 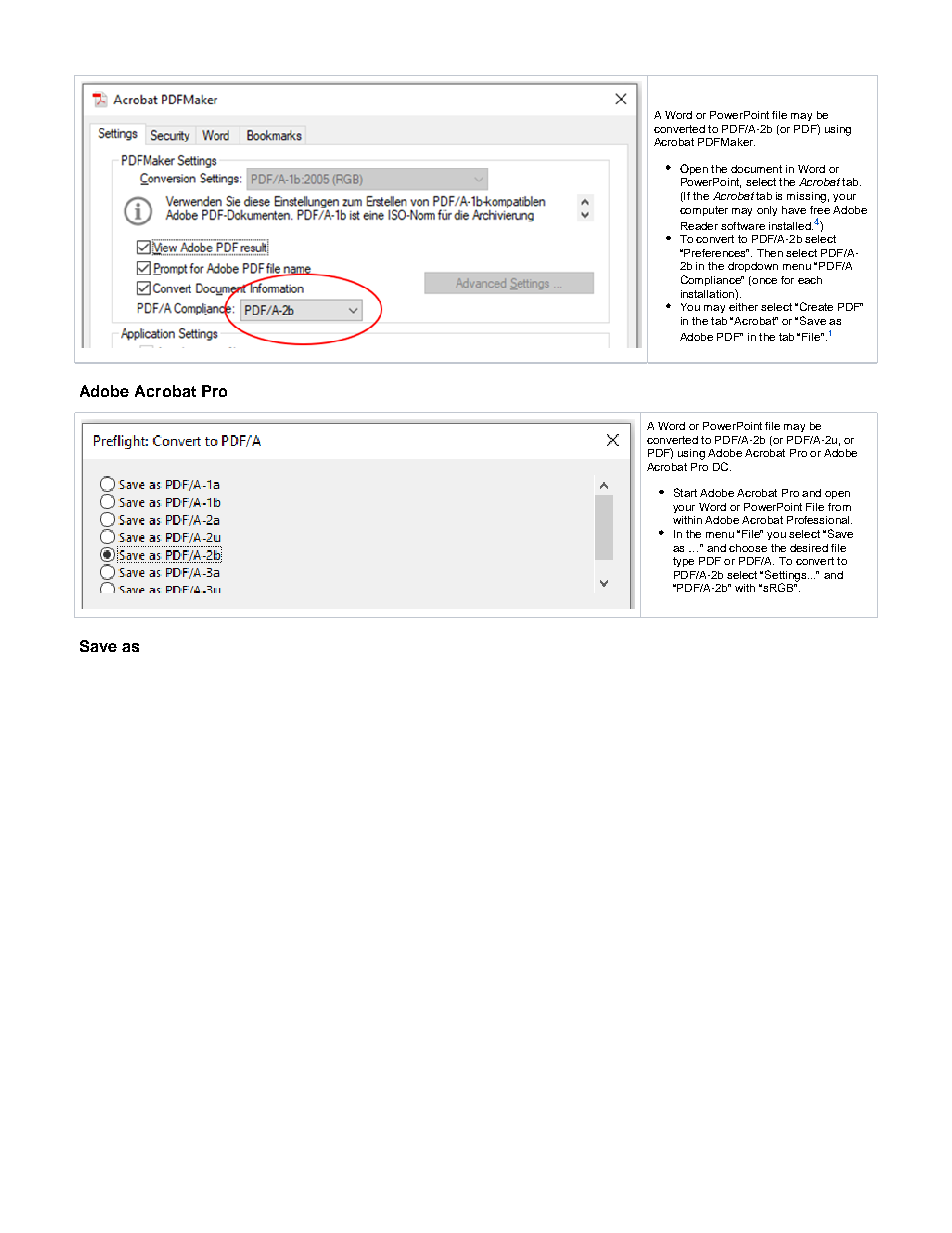 I want to click on type, so click(x=683, y=562).
